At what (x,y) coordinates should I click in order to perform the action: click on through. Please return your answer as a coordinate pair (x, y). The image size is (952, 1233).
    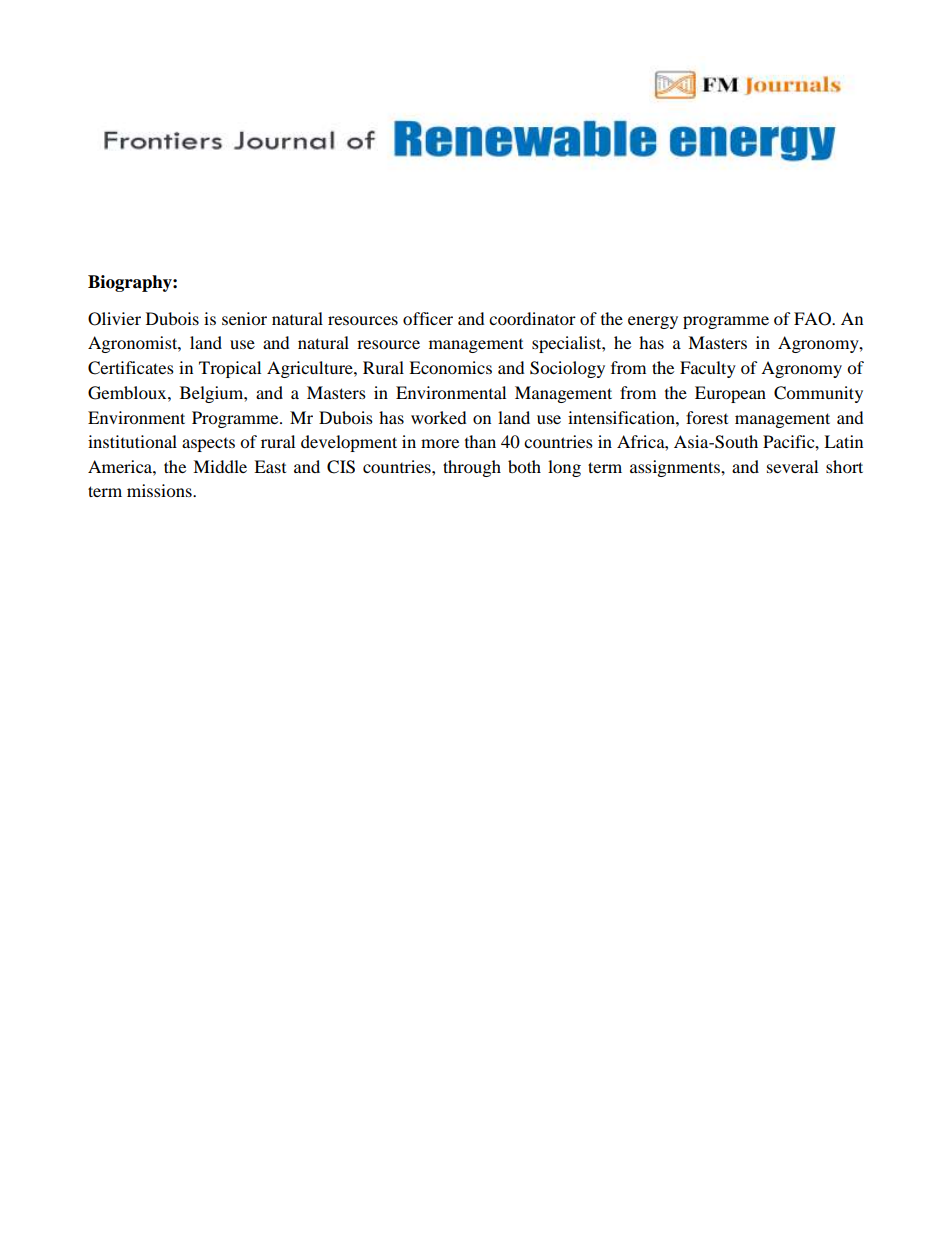
    Looking at the image, I should click on (472, 468).
